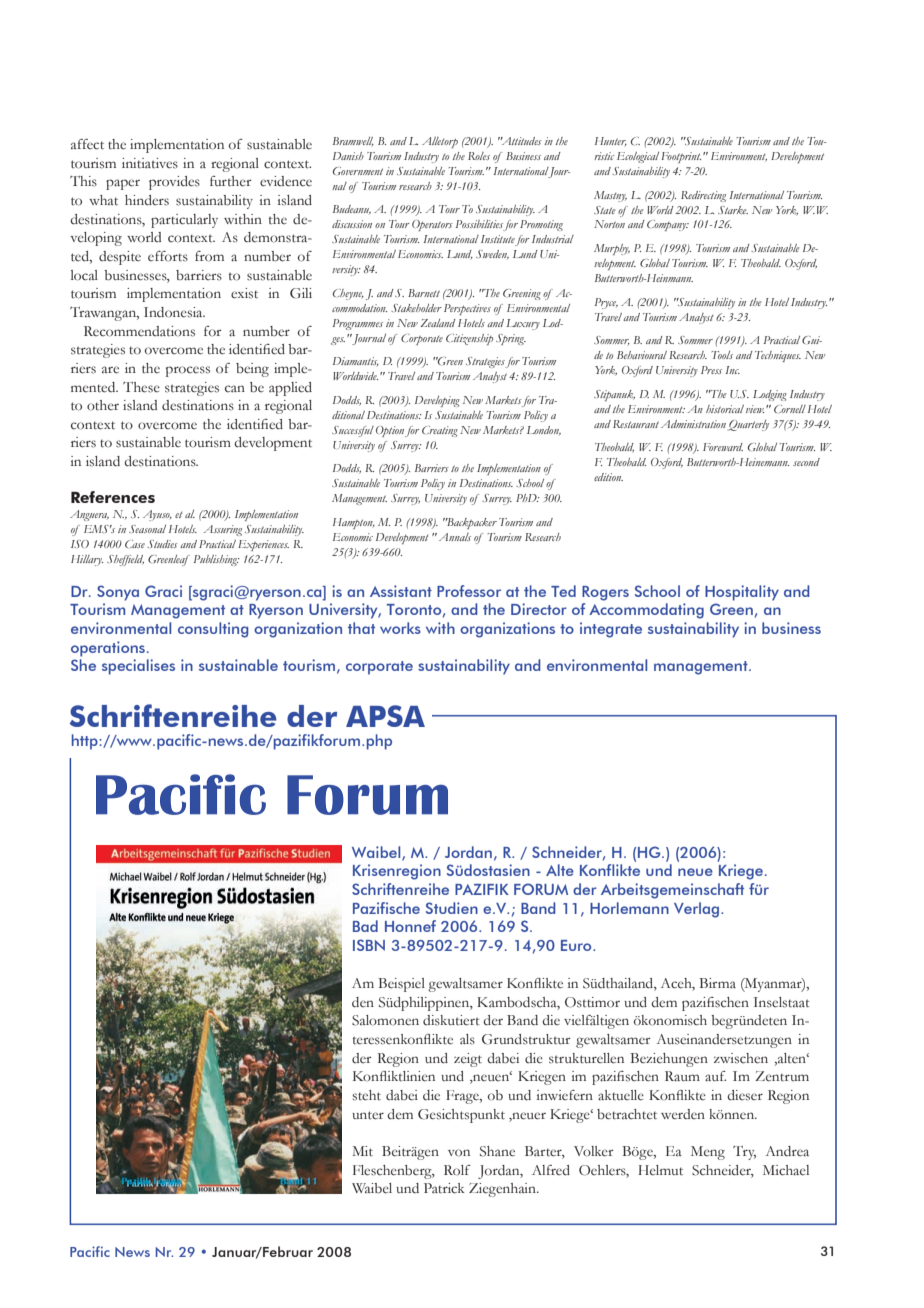  Describe the element at coordinates (103, 405) in the screenshot. I see `other` at that location.
